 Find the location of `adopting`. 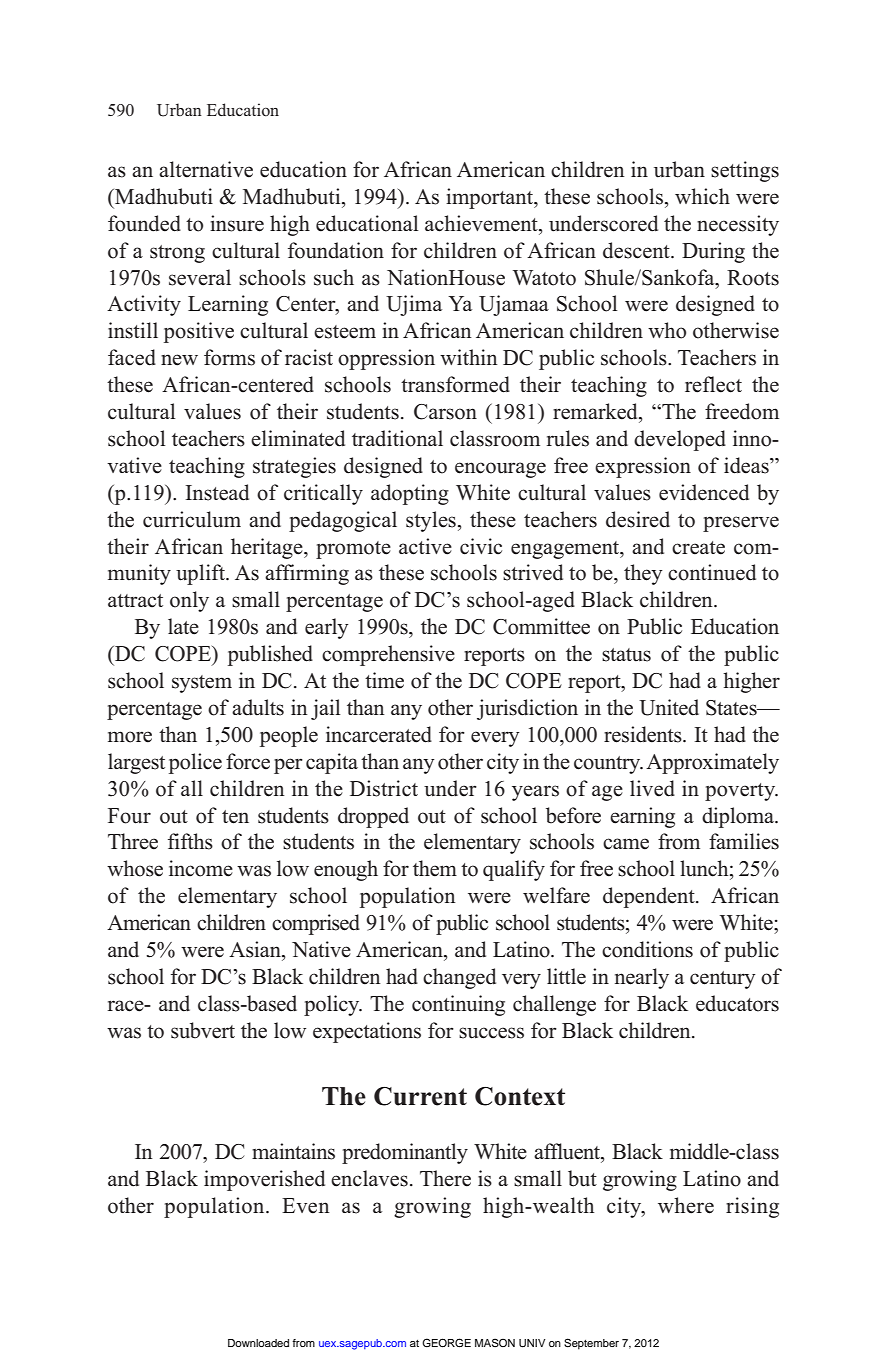

adopting is located at coordinates (410, 494).
